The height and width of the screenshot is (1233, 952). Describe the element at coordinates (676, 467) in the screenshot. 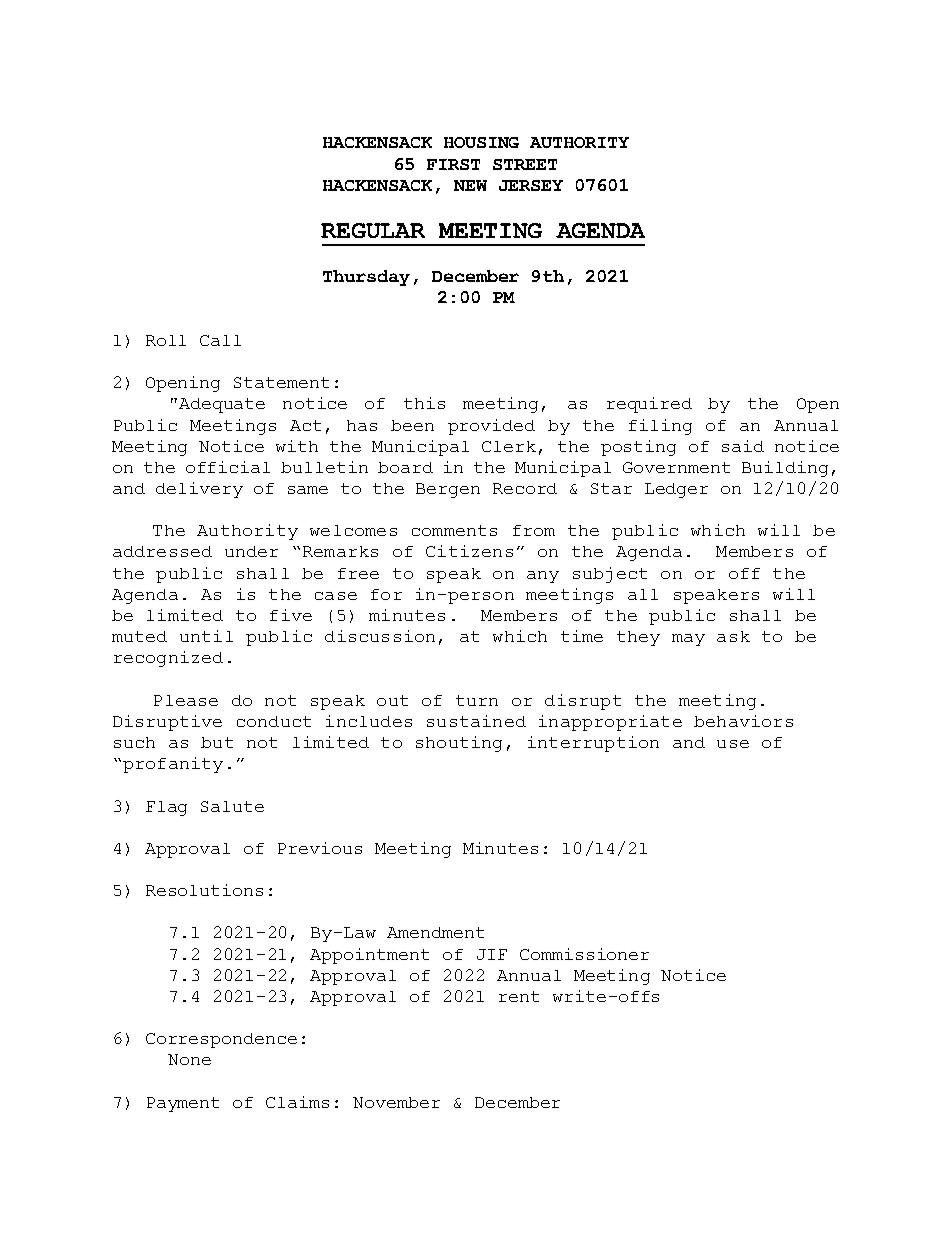

I see `Government` at that location.
